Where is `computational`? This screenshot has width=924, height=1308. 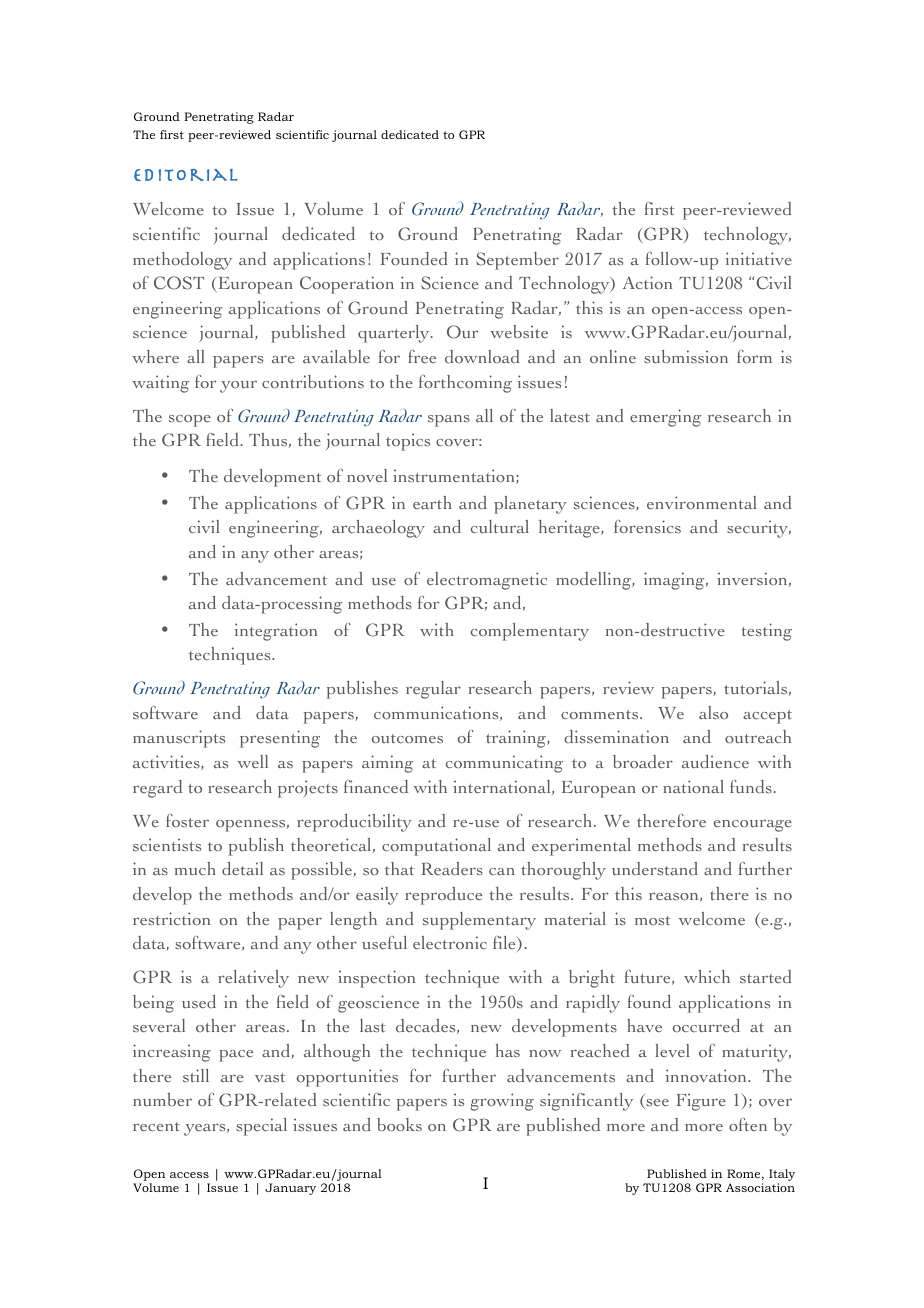
computational is located at coordinates (436, 847).
